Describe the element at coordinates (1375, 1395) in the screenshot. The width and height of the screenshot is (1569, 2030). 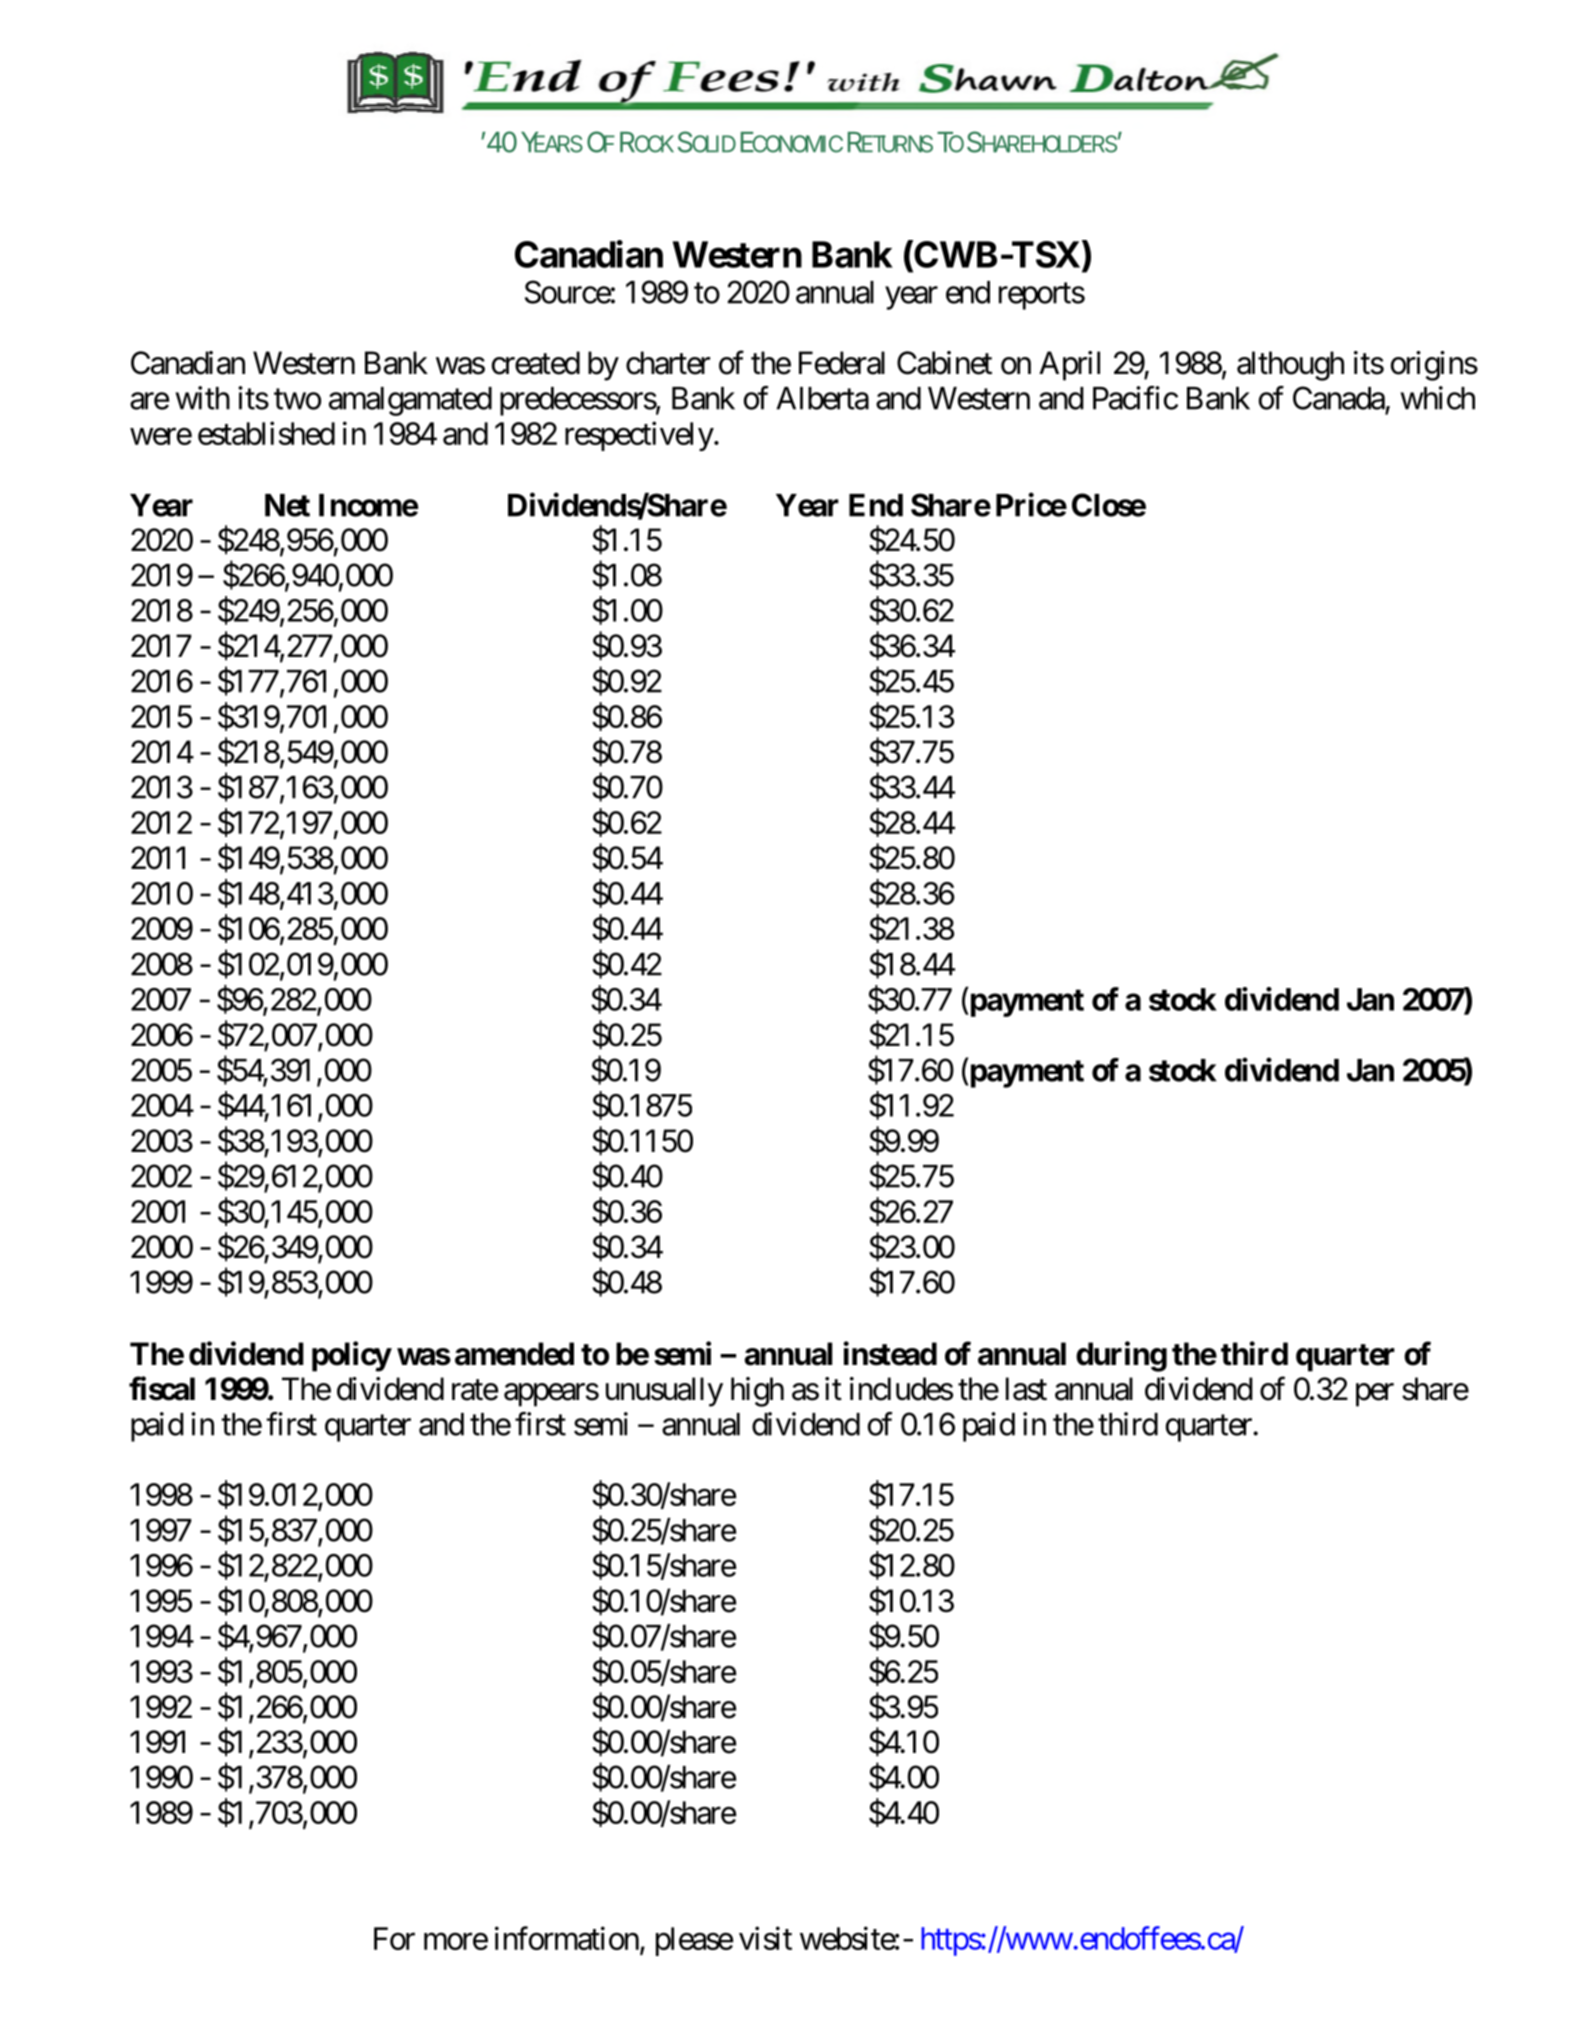
I see `per` at that location.
